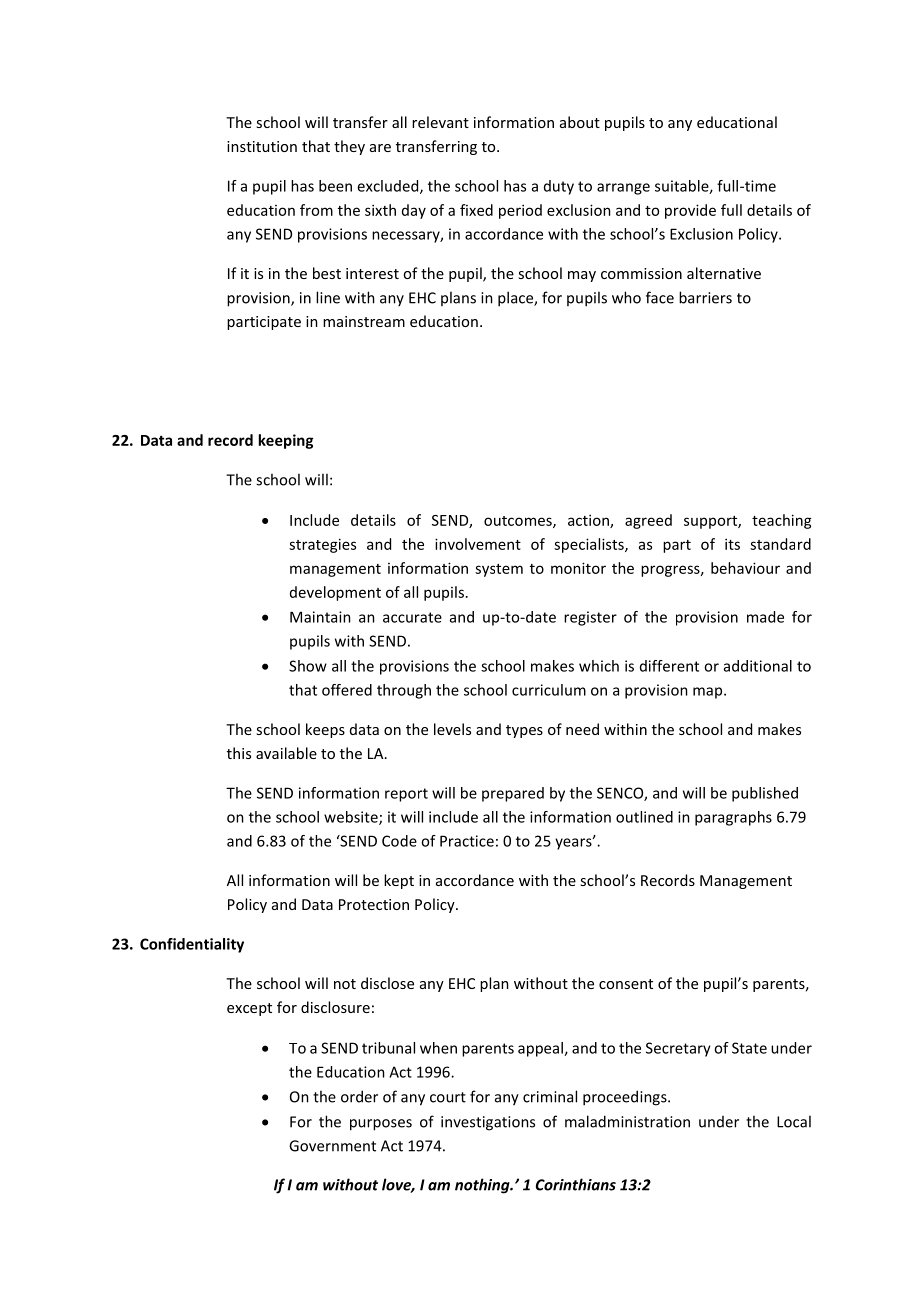  What do you see at coordinates (519, 522) in the image?
I see `outcomes` at bounding box center [519, 522].
